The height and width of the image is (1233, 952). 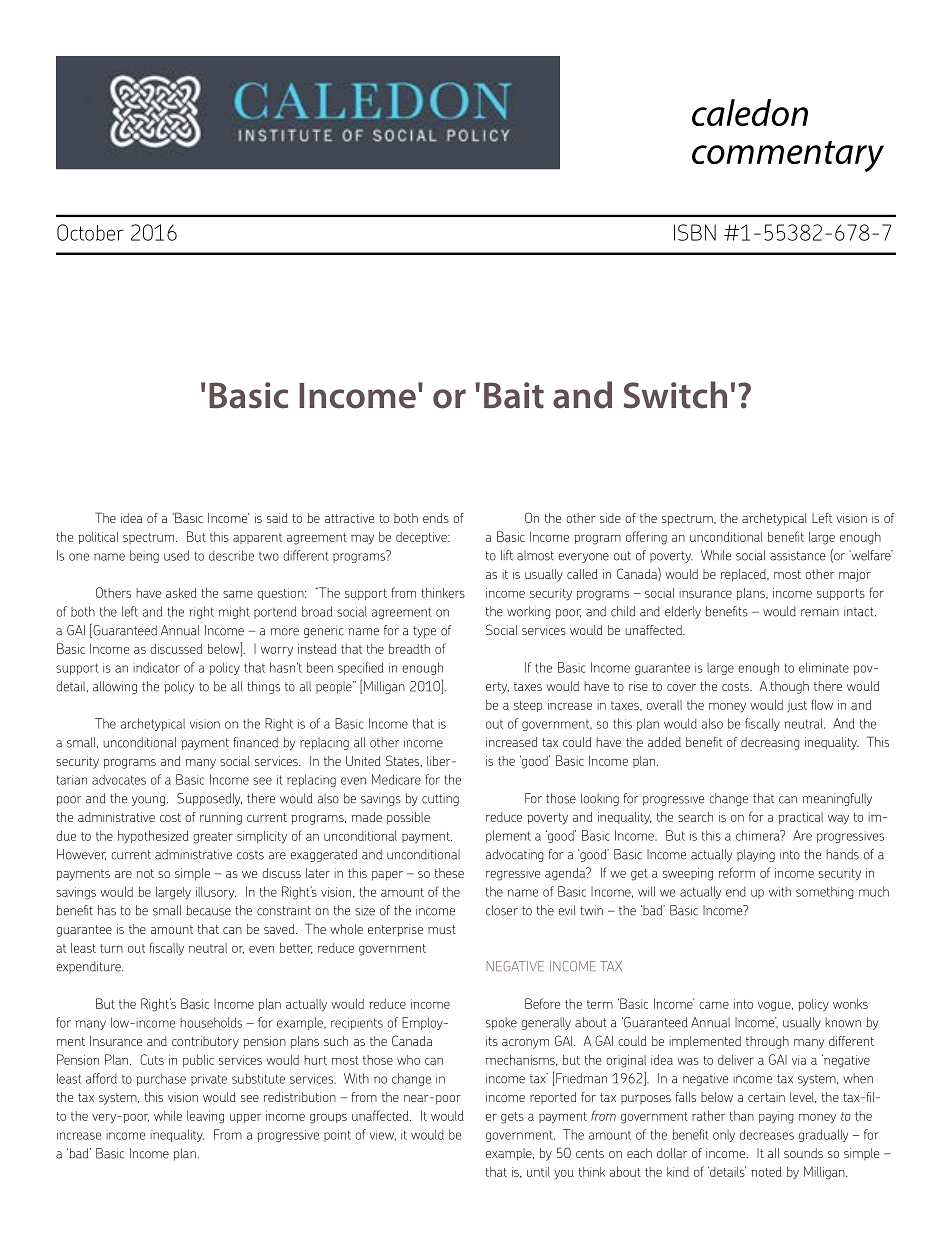 What do you see at coordinates (208, 910) in the image?
I see `because` at bounding box center [208, 910].
